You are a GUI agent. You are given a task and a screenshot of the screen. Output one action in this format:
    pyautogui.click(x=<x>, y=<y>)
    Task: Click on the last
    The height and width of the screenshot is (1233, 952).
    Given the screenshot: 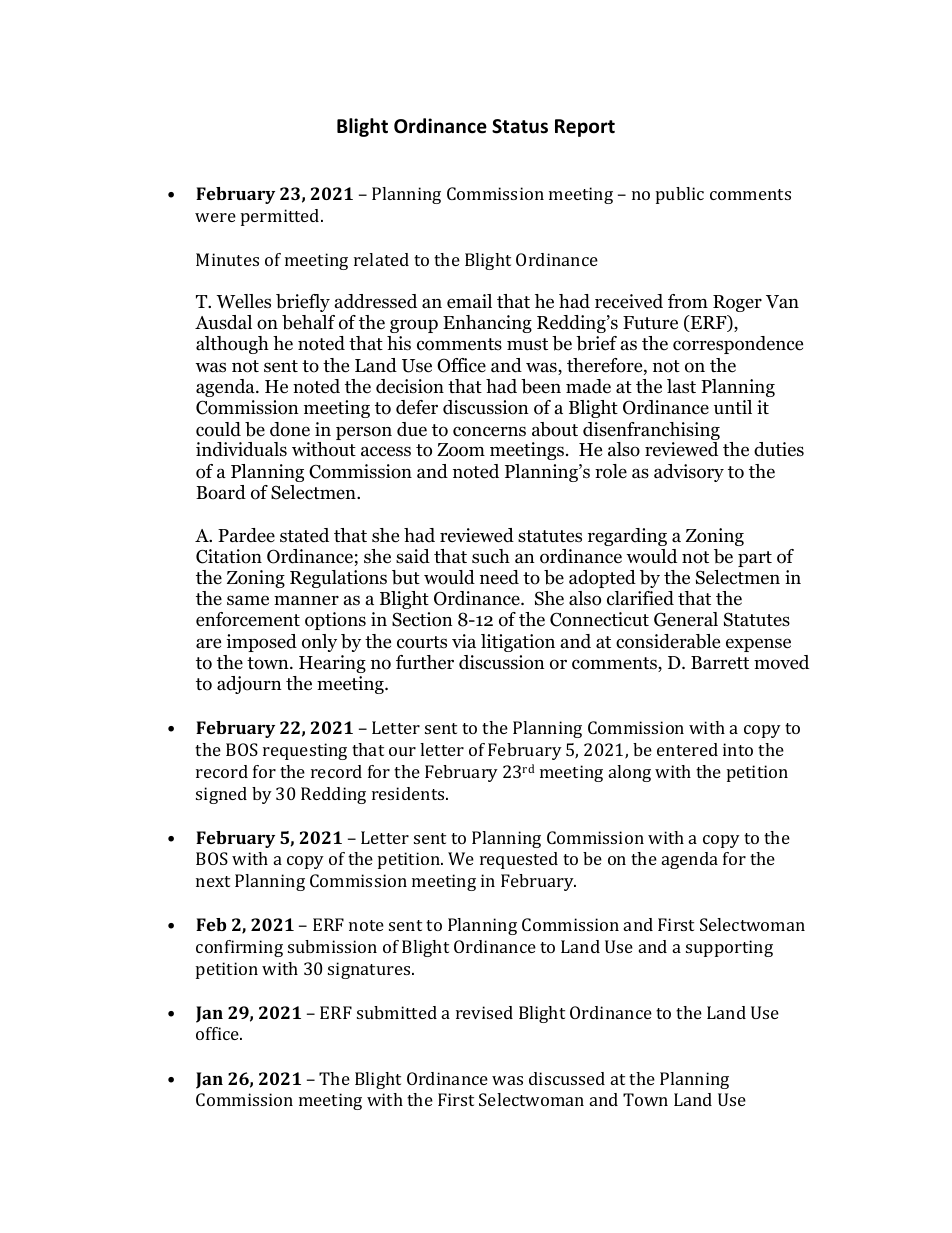 What is the action you would take?
    pyautogui.click(x=681, y=386)
